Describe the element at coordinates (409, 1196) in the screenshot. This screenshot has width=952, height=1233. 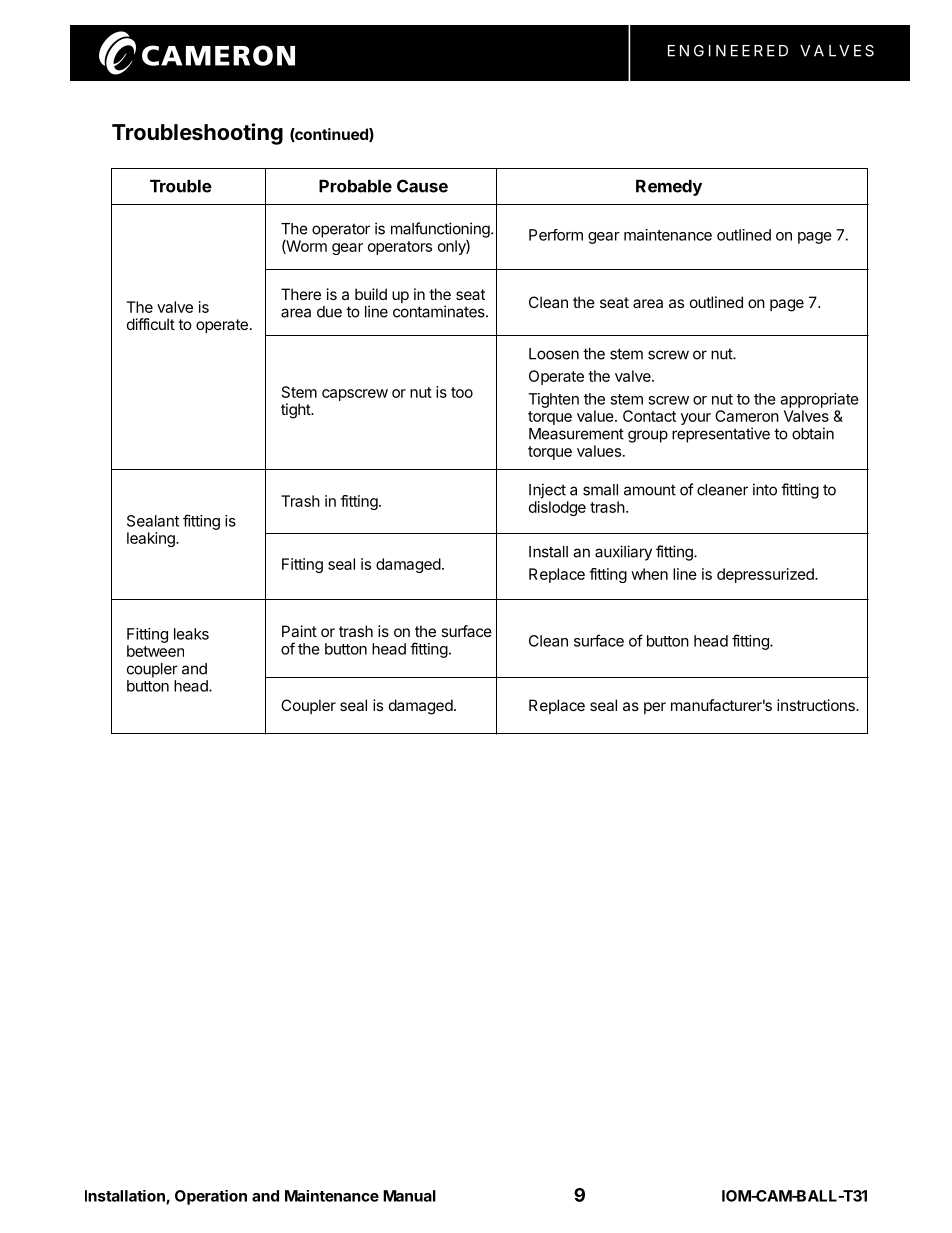
I see `Manual` at that location.
